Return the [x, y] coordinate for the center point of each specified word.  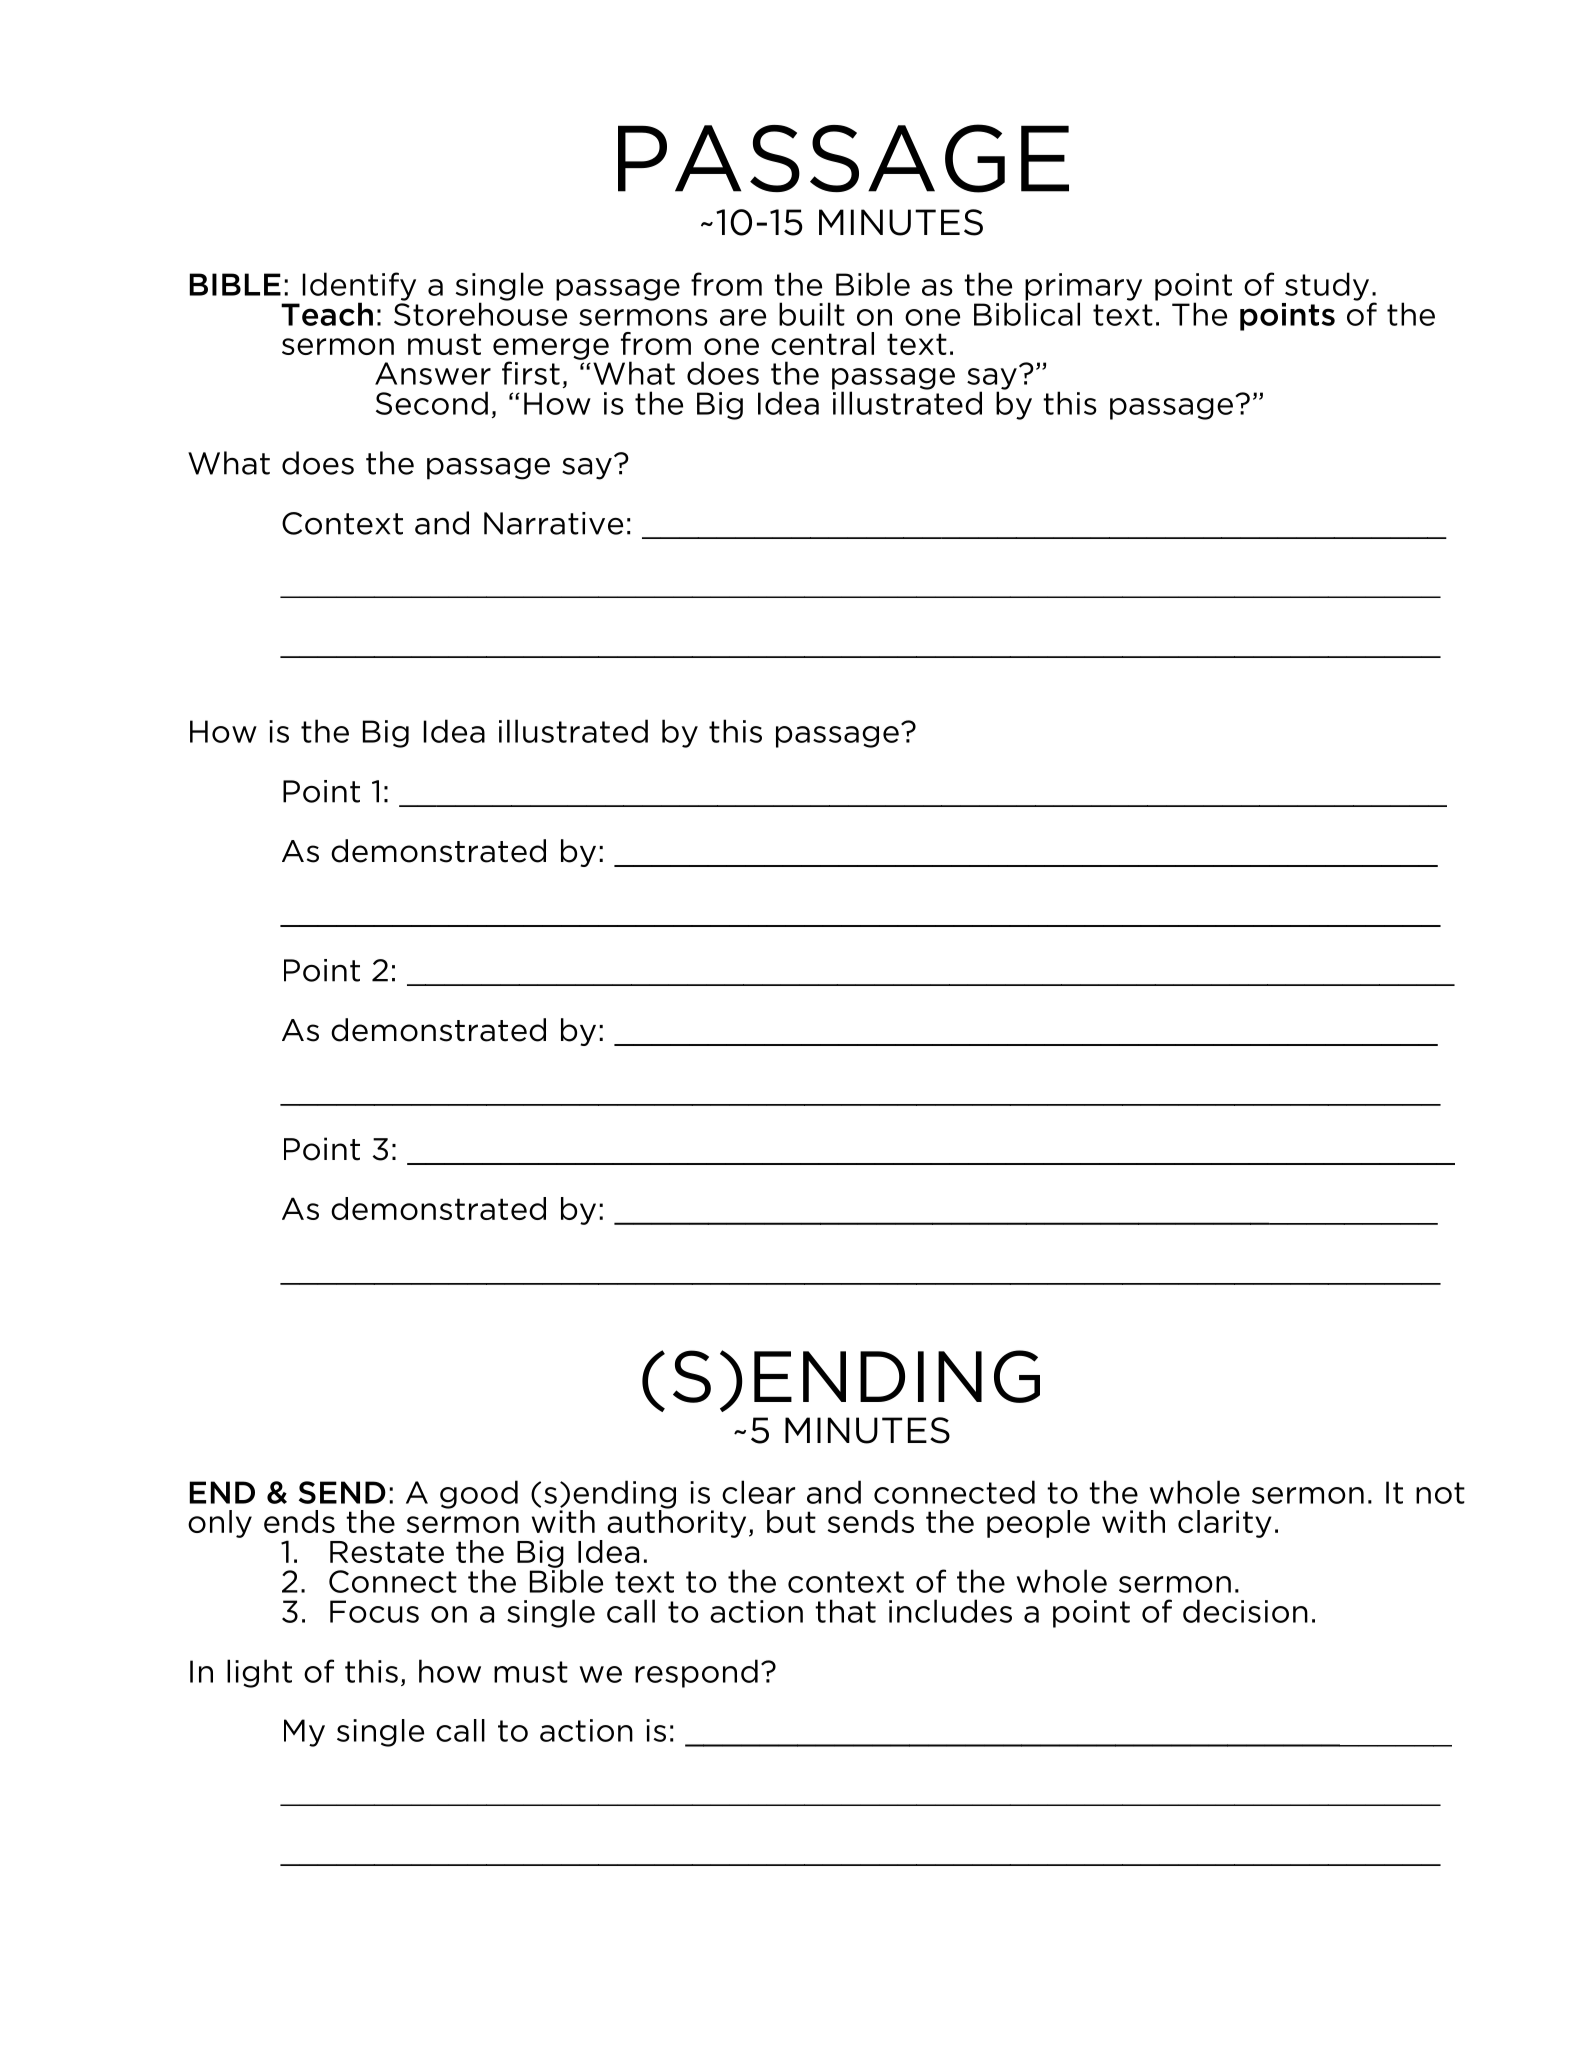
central [822, 343]
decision [1245, 1611]
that [845, 1611]
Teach [327, 314]
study [1327, 286]
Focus [374, 1611]
